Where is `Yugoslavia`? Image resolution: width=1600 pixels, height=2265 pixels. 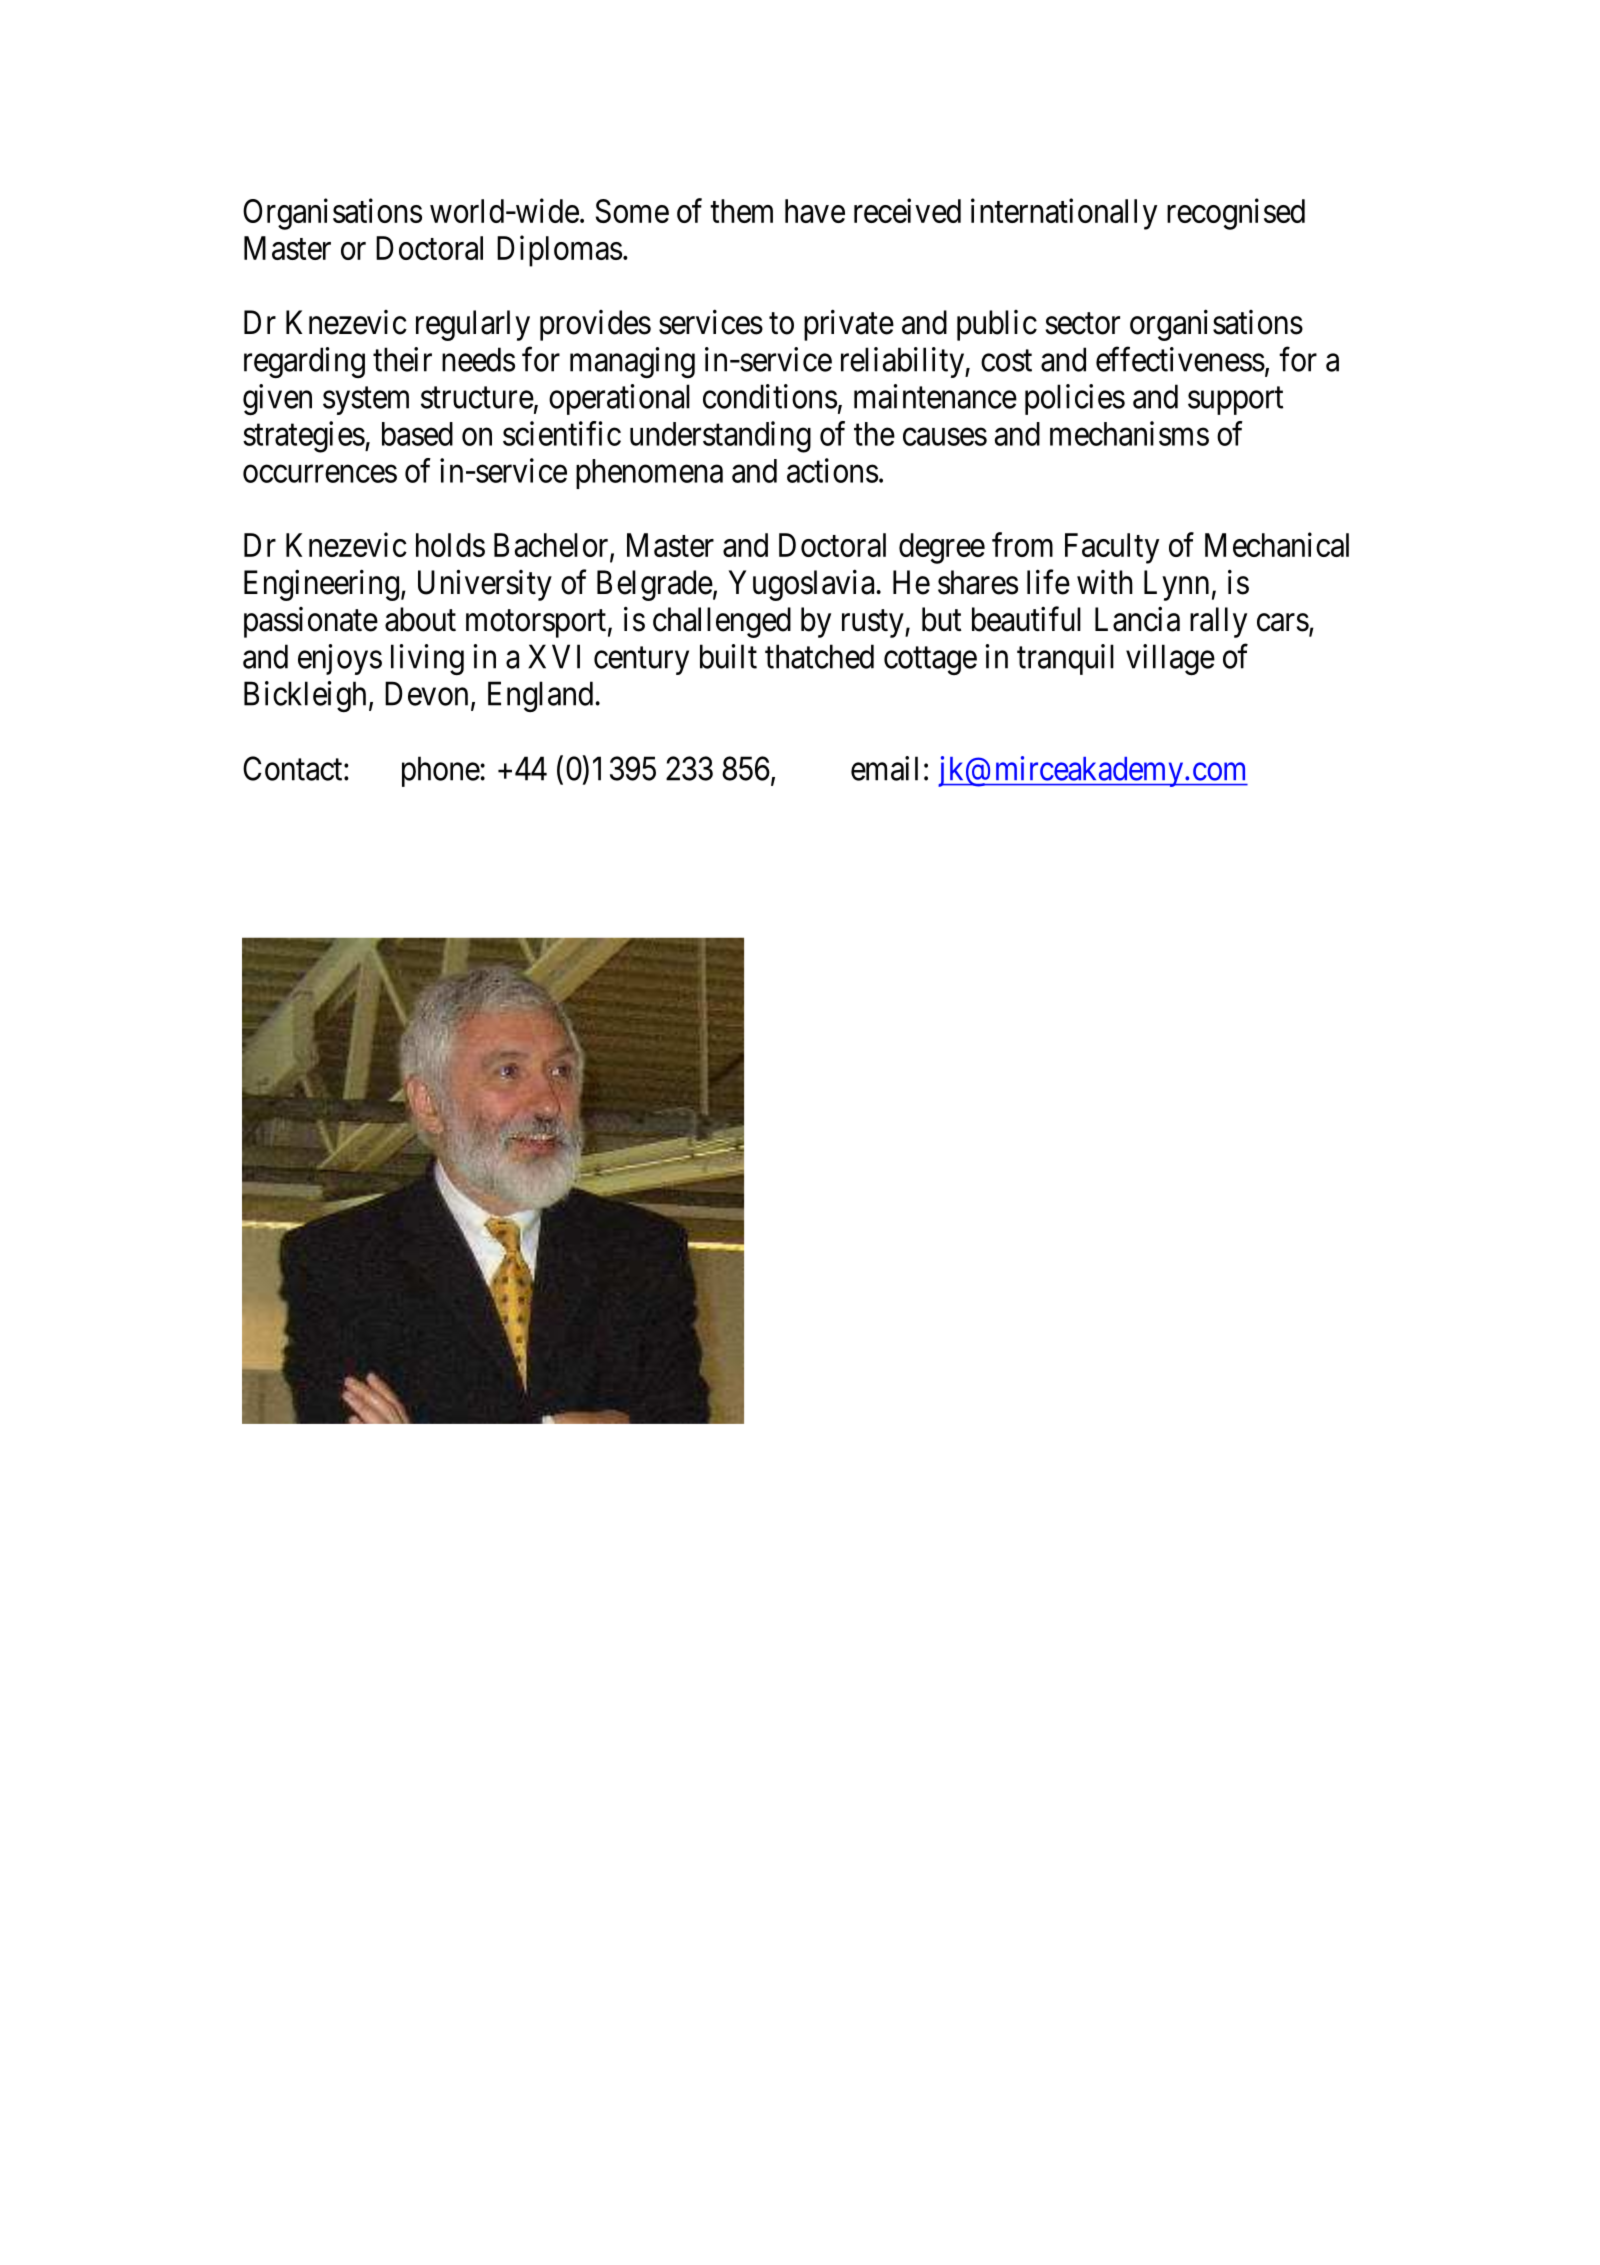 Yugoslavia is located at coordinates (801, 585).
